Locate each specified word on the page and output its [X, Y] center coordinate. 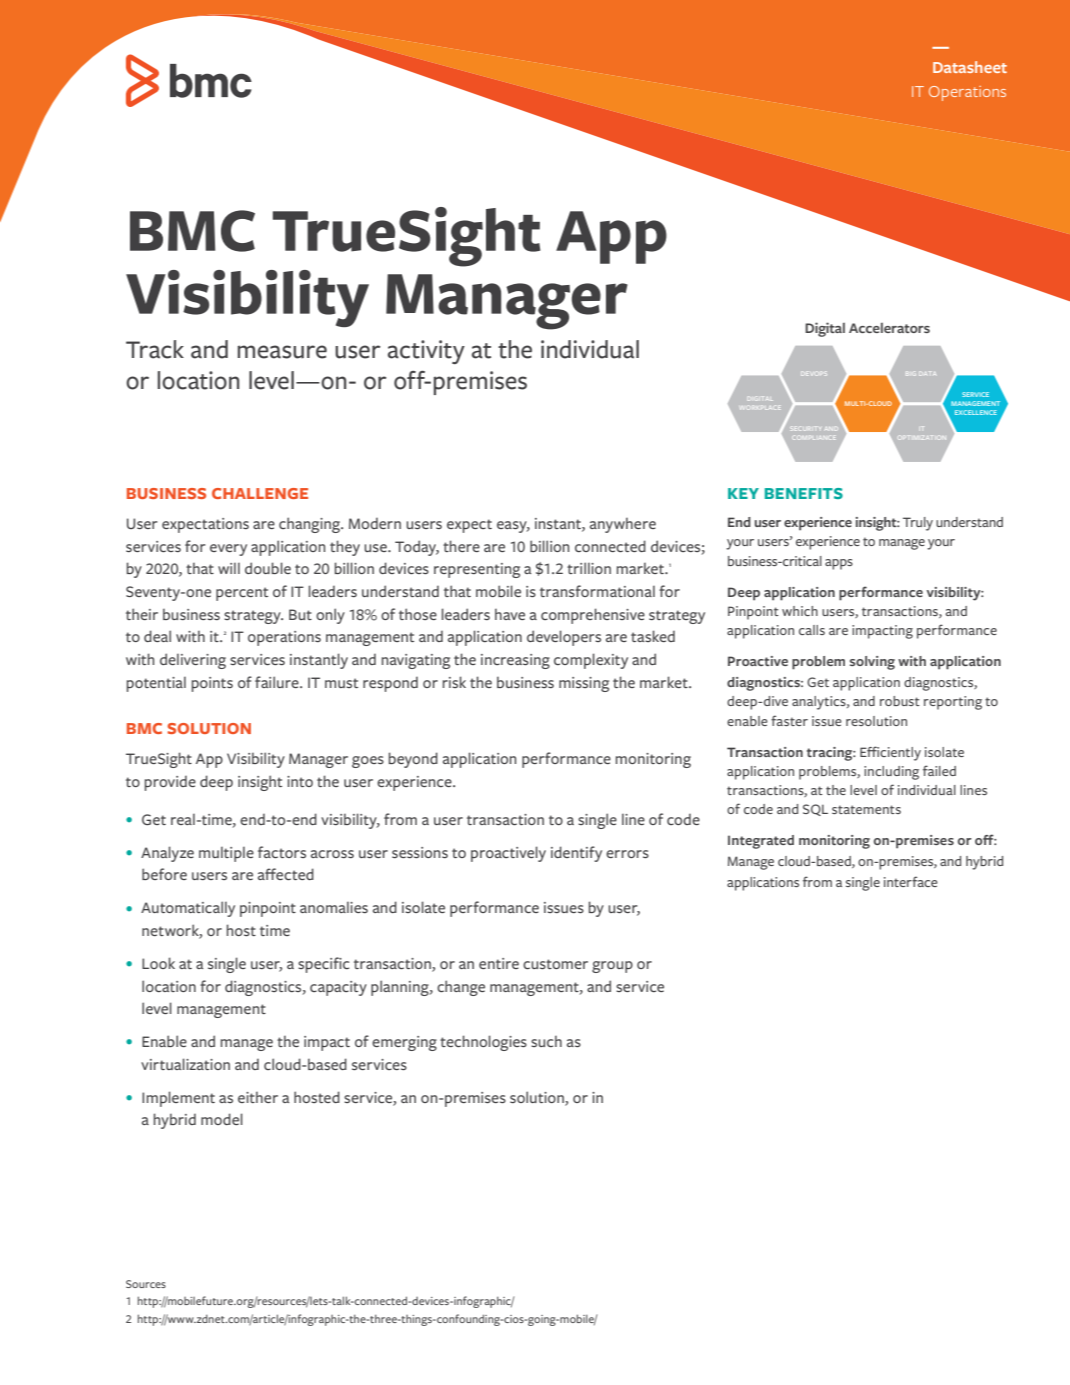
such [546, 1041]
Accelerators [889, 328]
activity [426, 352]
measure [282, 352]
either [258, 1097]
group [612, 967]
